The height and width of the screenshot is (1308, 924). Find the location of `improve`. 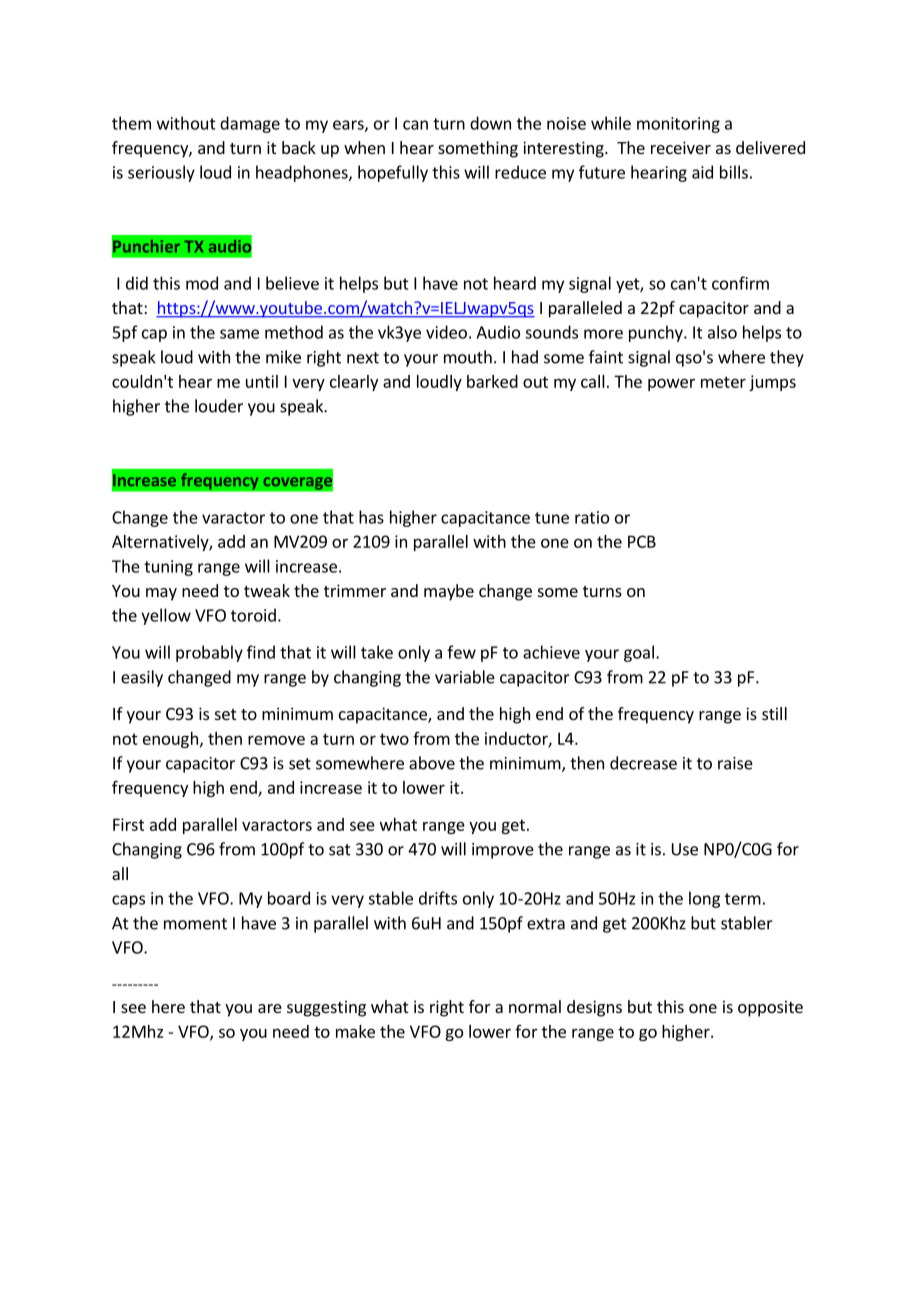

improve is located at coordinates (503, 851).
